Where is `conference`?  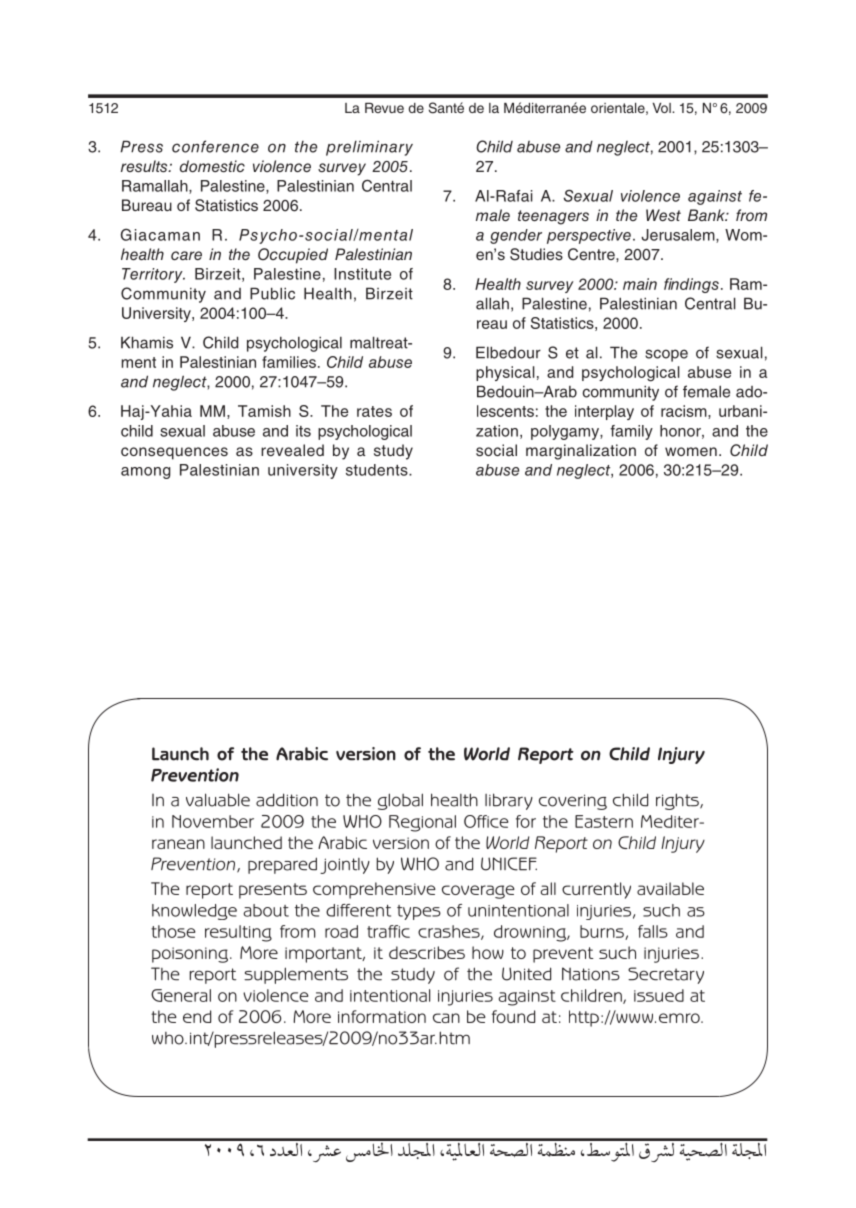 conference is located at coordinates (215, 146).
